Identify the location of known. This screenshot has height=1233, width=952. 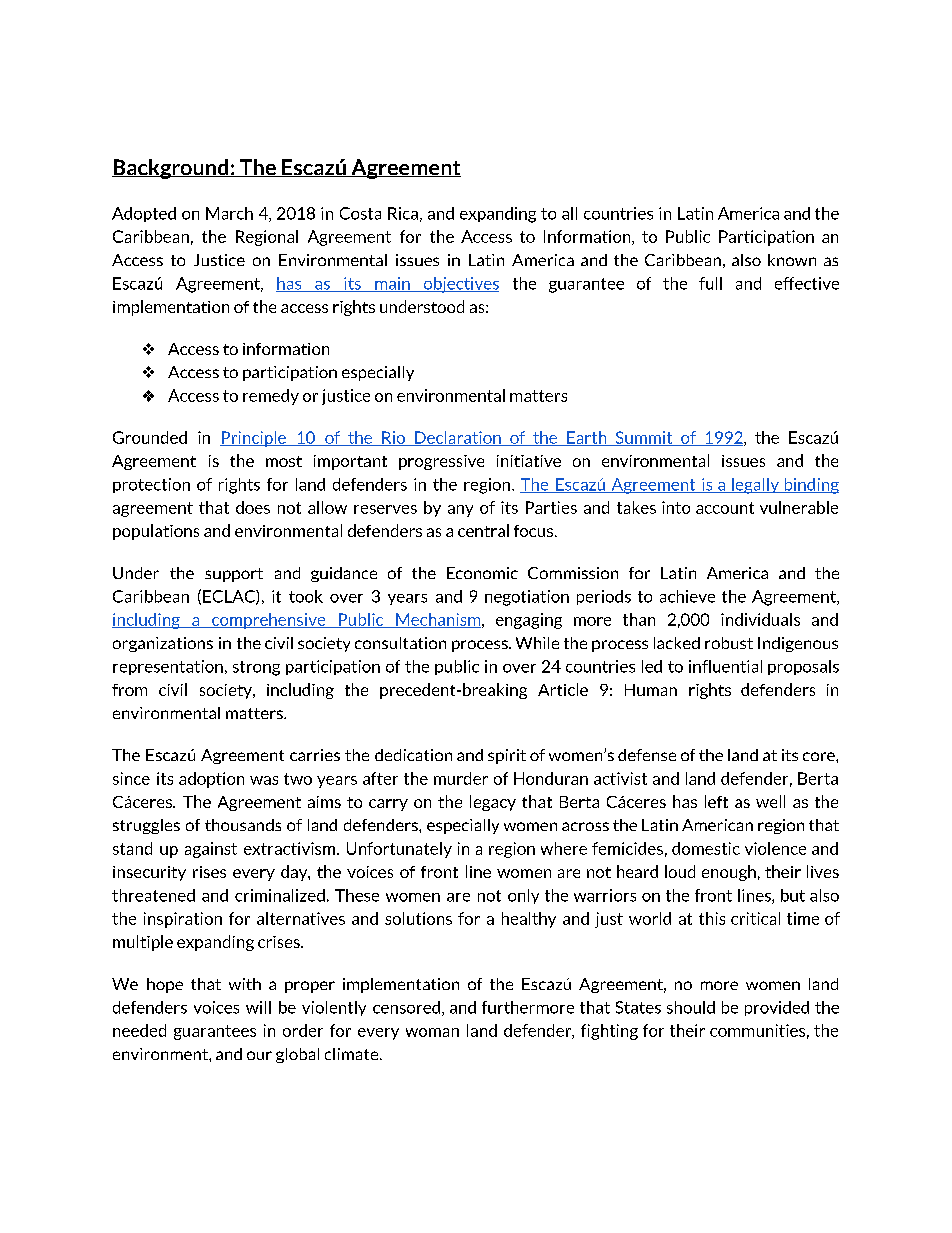
(792, 260).
